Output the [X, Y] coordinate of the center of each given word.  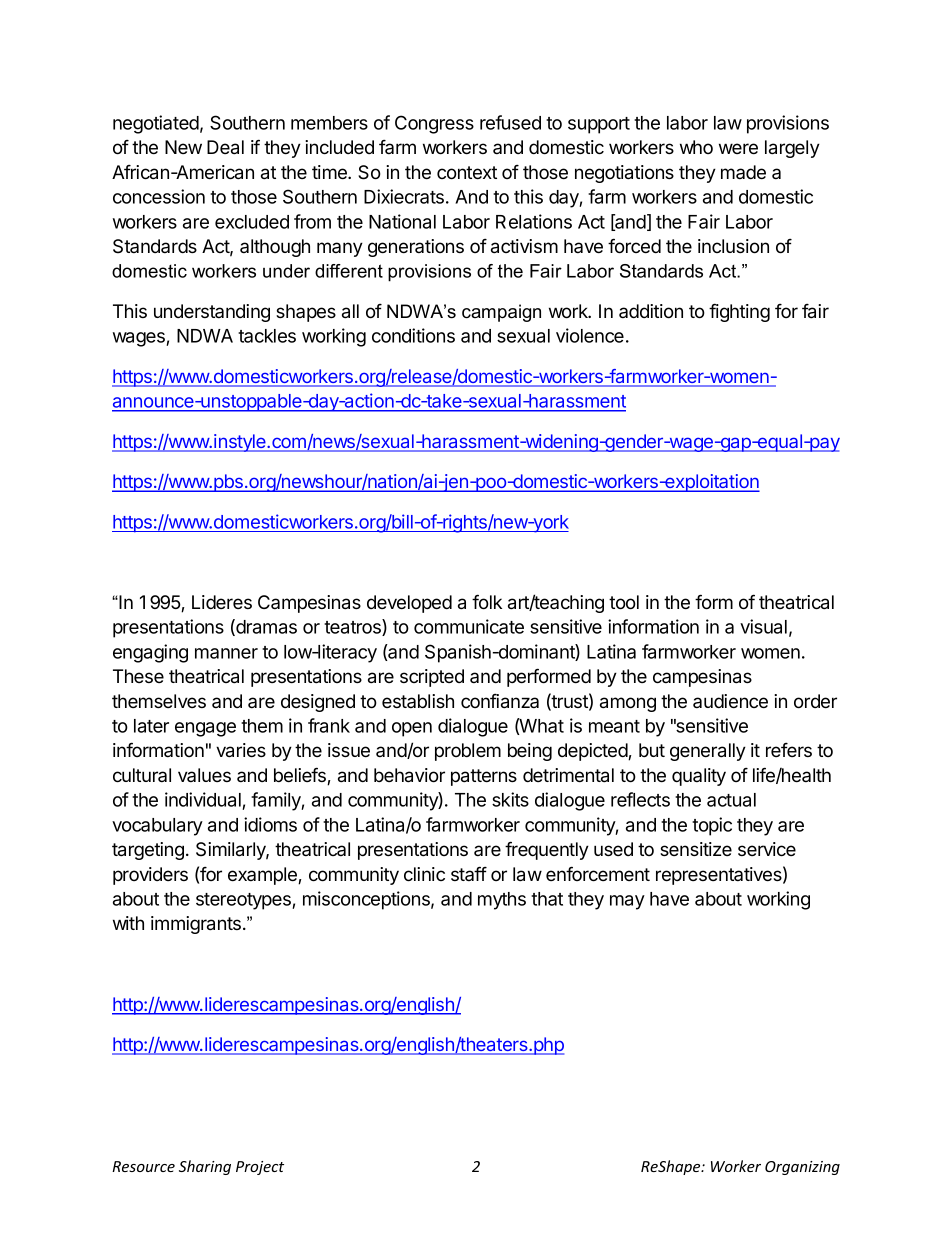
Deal [225, 147]
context [467, 173]
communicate [469, 626]
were [738, 148]
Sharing [205, 1167]
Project [260, 1168]
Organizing [802, 1168]
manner [226, 653]
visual [763, 626]
